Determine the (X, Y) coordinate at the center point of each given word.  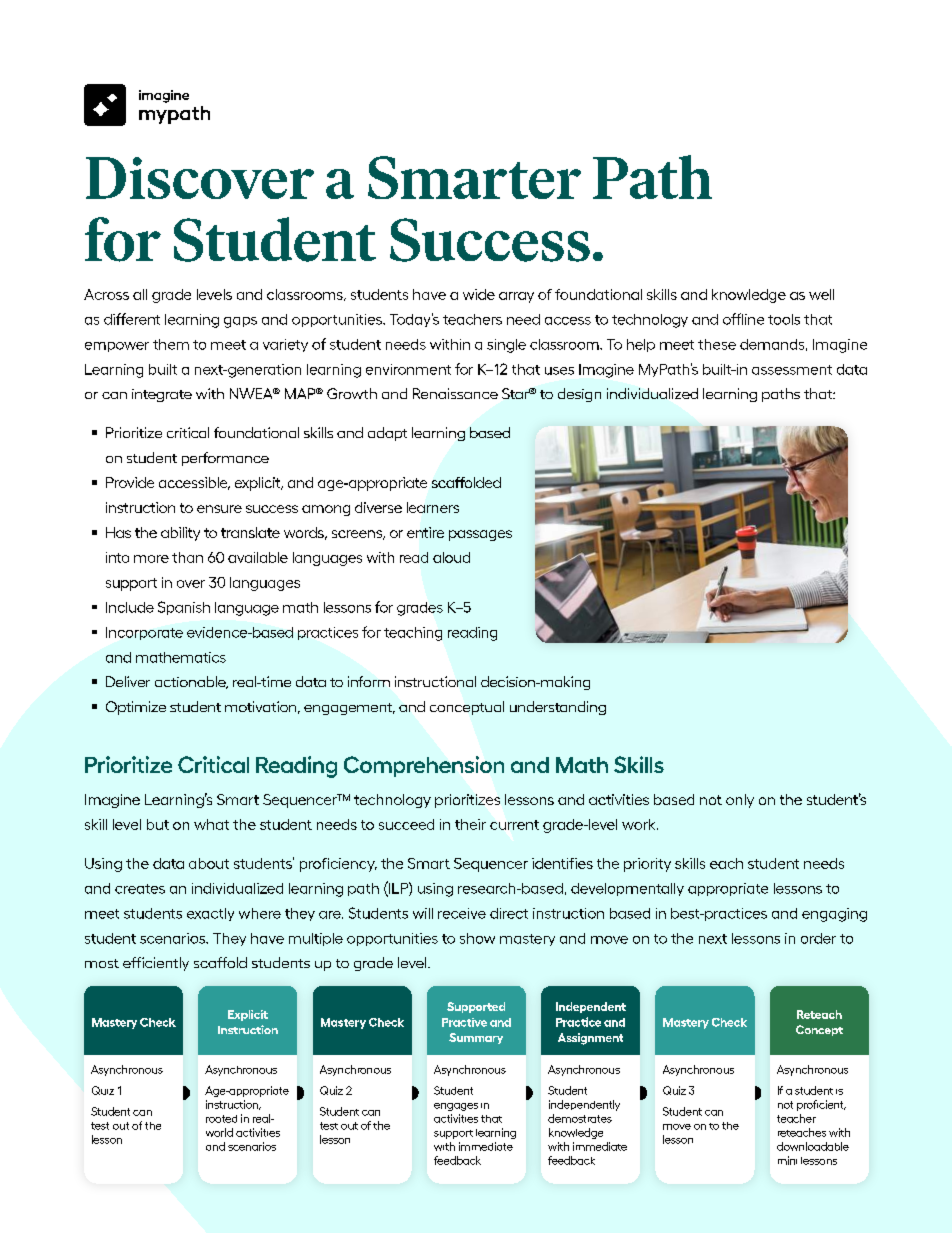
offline (743, 319)
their (470, 824)
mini (787, 1160)
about (209, 863)
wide (479, 294)
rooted (221, 1119)
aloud (451, 557)
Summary (476, 1038)
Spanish (184, 608)
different (132, 319)
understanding (558, 708)
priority (647, 865)
